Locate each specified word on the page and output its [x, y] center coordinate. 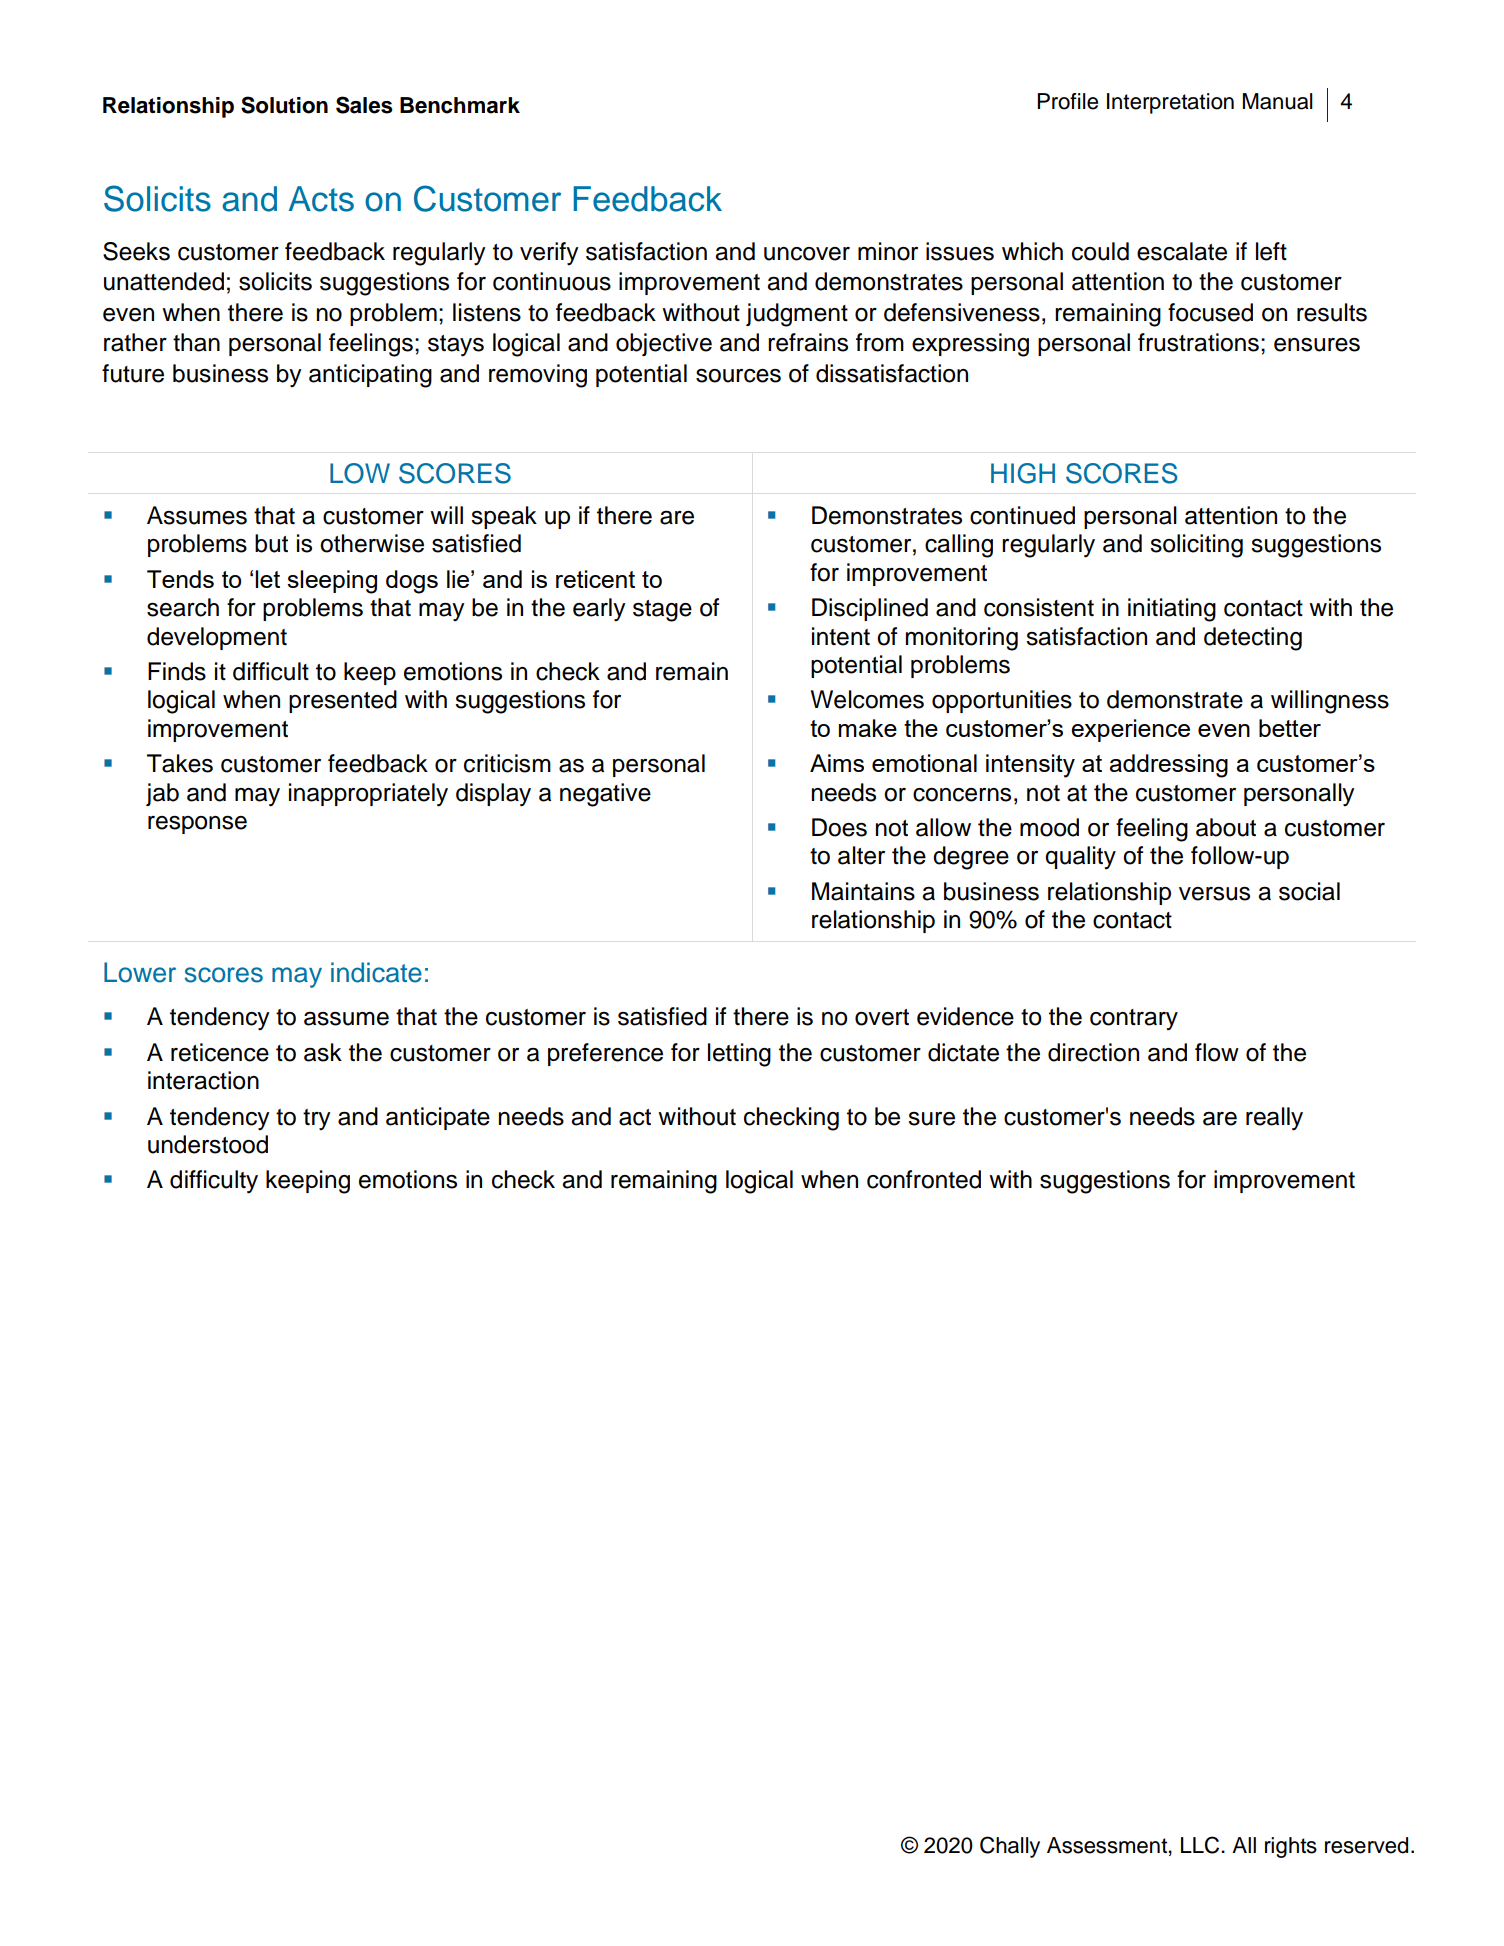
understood [208, 1144]
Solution [284, 105]
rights [1291, 1847]
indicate [376, 972]
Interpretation [1170, 103]
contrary [1134, 1020]
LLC [1201, 1845]
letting [739, 1055]
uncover [807, 254]
